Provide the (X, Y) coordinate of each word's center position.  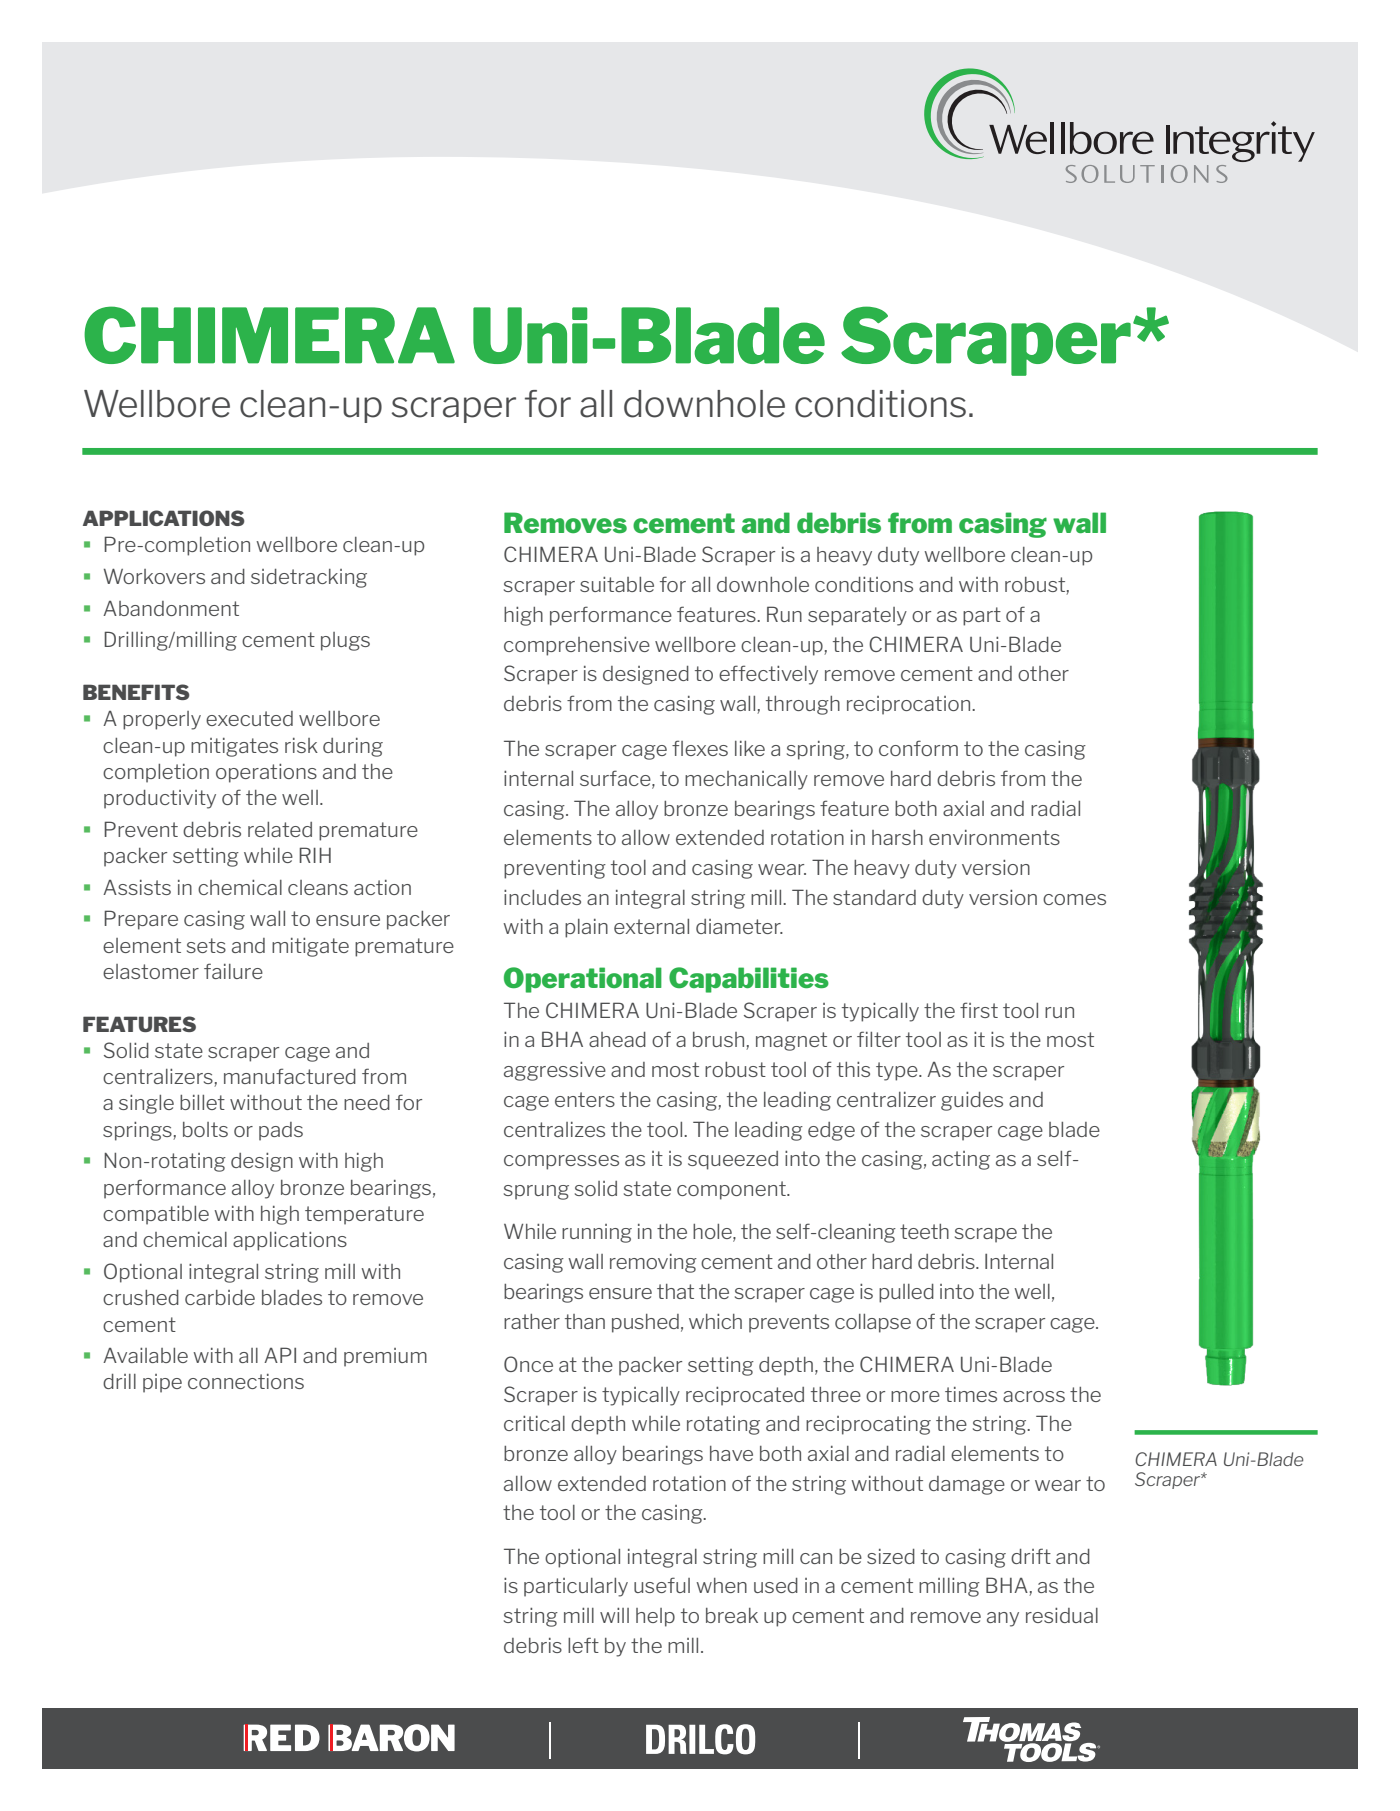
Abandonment (171, 608)
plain (586, 928)
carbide (220, 1297)
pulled (906, 1293)
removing (653, 1263)
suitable (617, 584)
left (583, 1645)
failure (233, 971)
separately (857, 616)
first (979, 1010)
